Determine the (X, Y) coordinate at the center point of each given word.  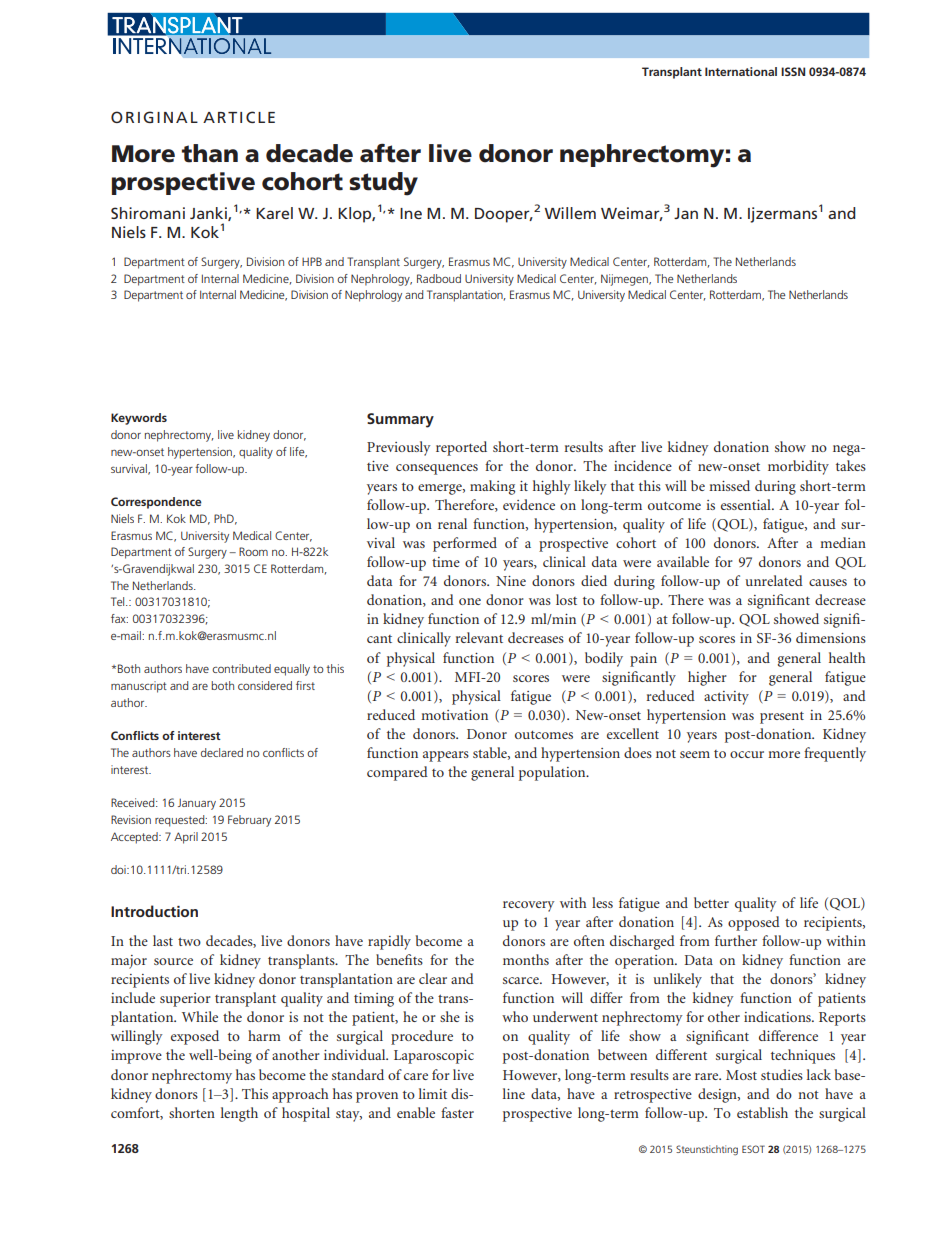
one (470, 601)
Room (253, 551)
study (383, 184)
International (741, 71)
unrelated (774, 580)
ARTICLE (239, 117)
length (239, 1114)
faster (457, 1112)
